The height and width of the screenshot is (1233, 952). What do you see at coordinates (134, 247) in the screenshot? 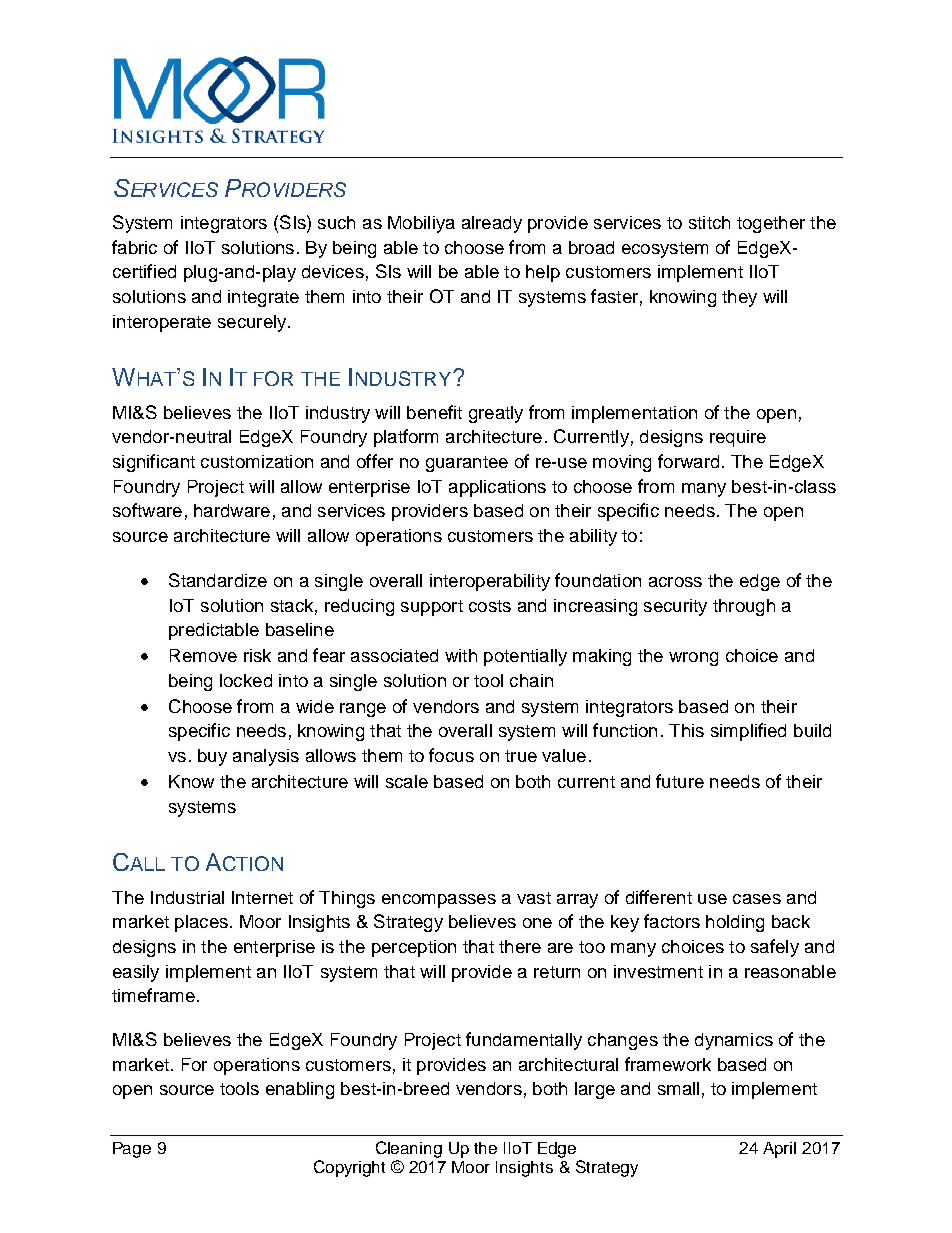
I see `fabric` at bounding box center [134, 247].
